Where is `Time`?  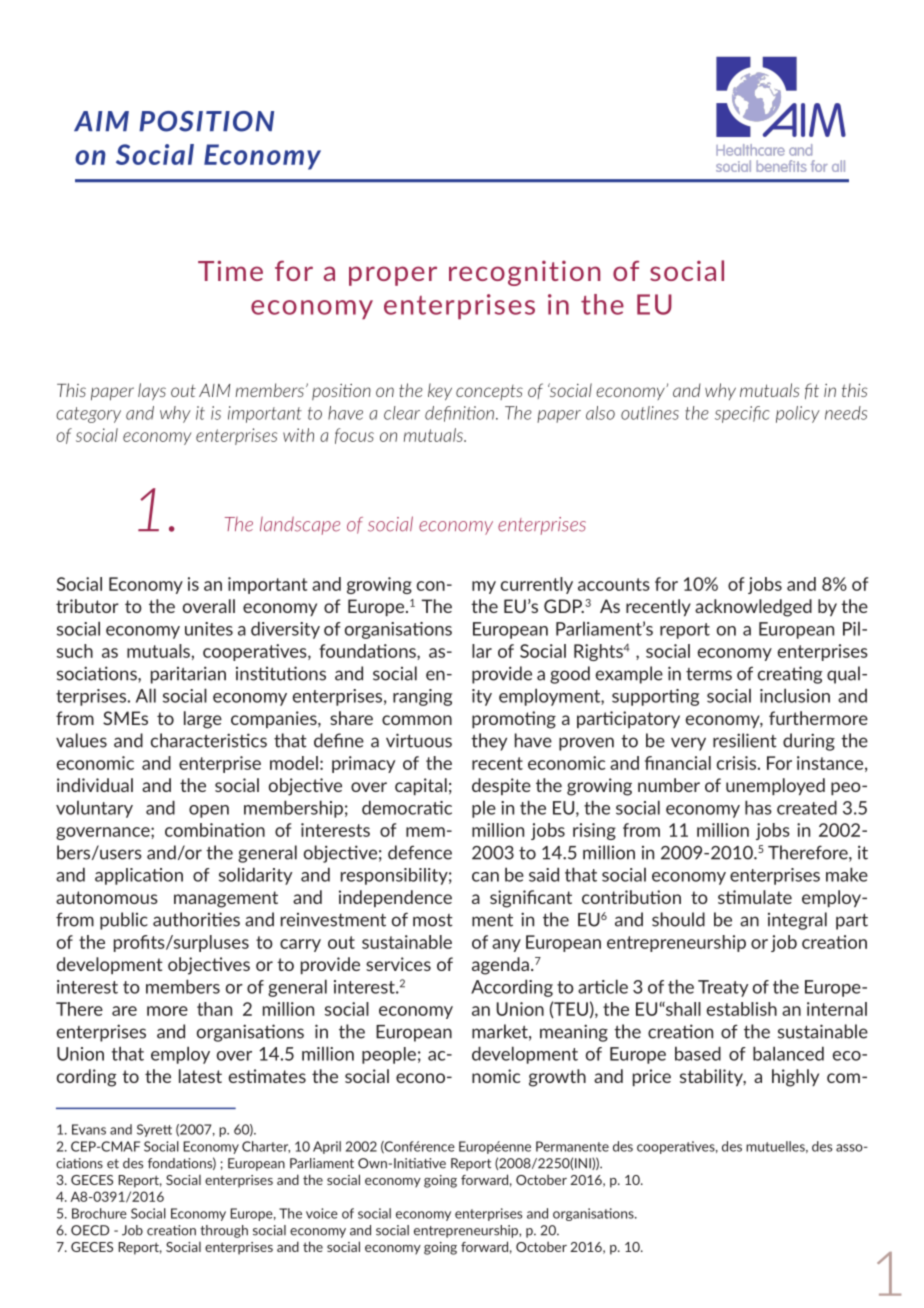
Time is located at coordinates (230, 270).
